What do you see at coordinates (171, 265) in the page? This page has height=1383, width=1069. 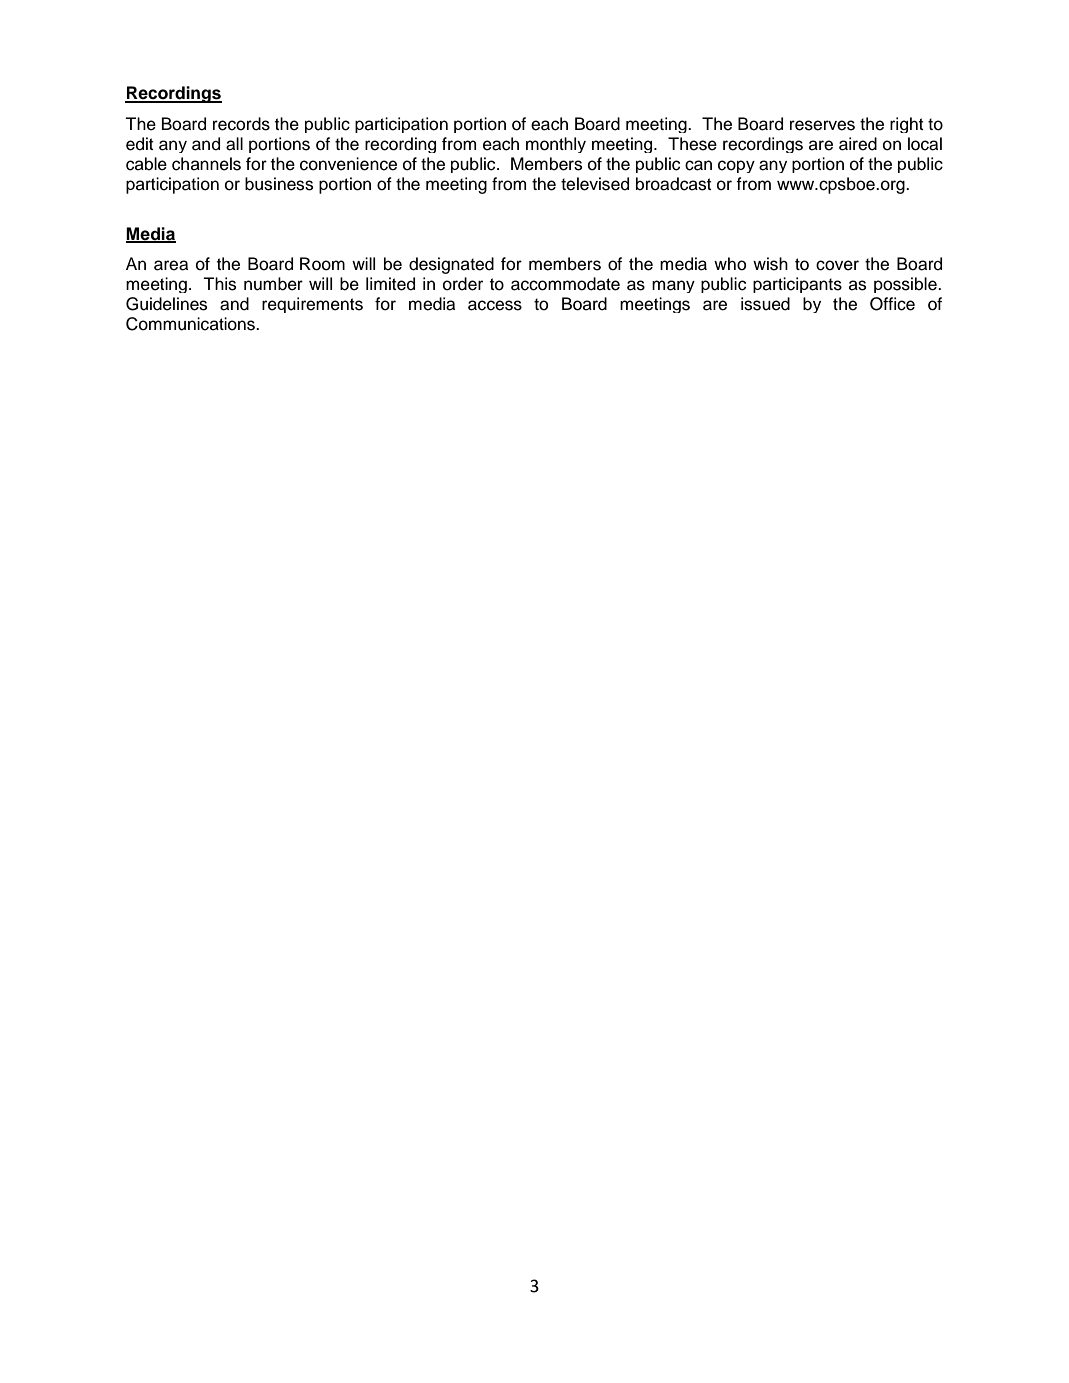 I see `area` at bounding box center [171, 265].
